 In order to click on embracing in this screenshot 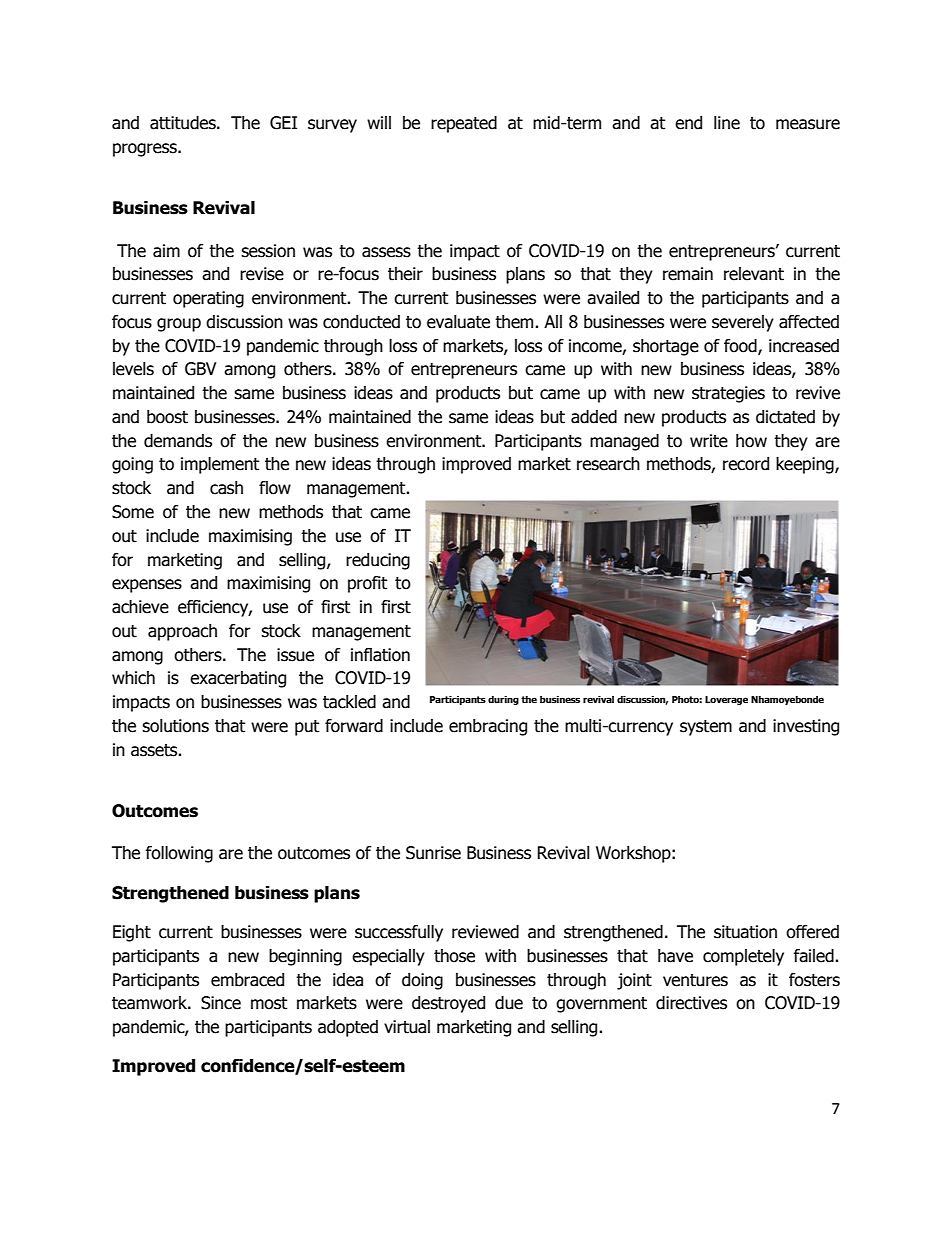, I will do `click(488, 727)`.
